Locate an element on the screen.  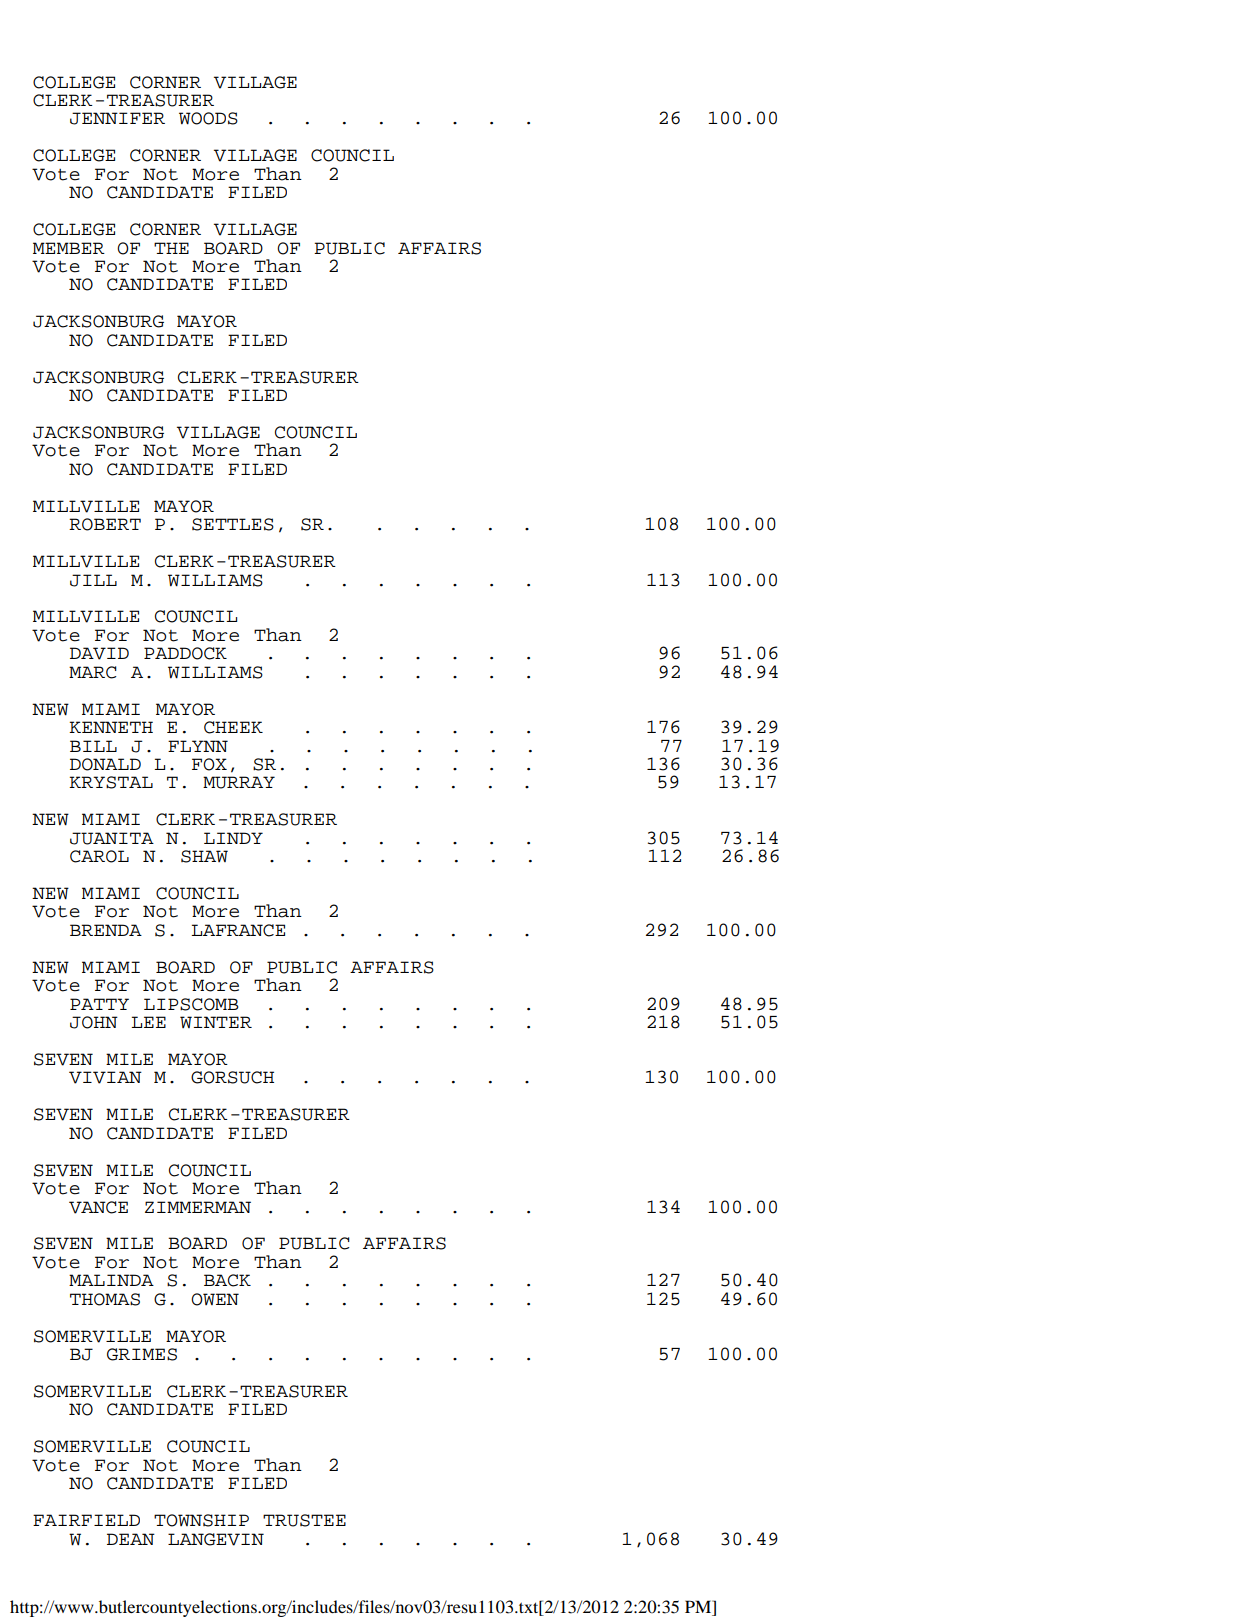
THE is located at coordinates (171, 248).
